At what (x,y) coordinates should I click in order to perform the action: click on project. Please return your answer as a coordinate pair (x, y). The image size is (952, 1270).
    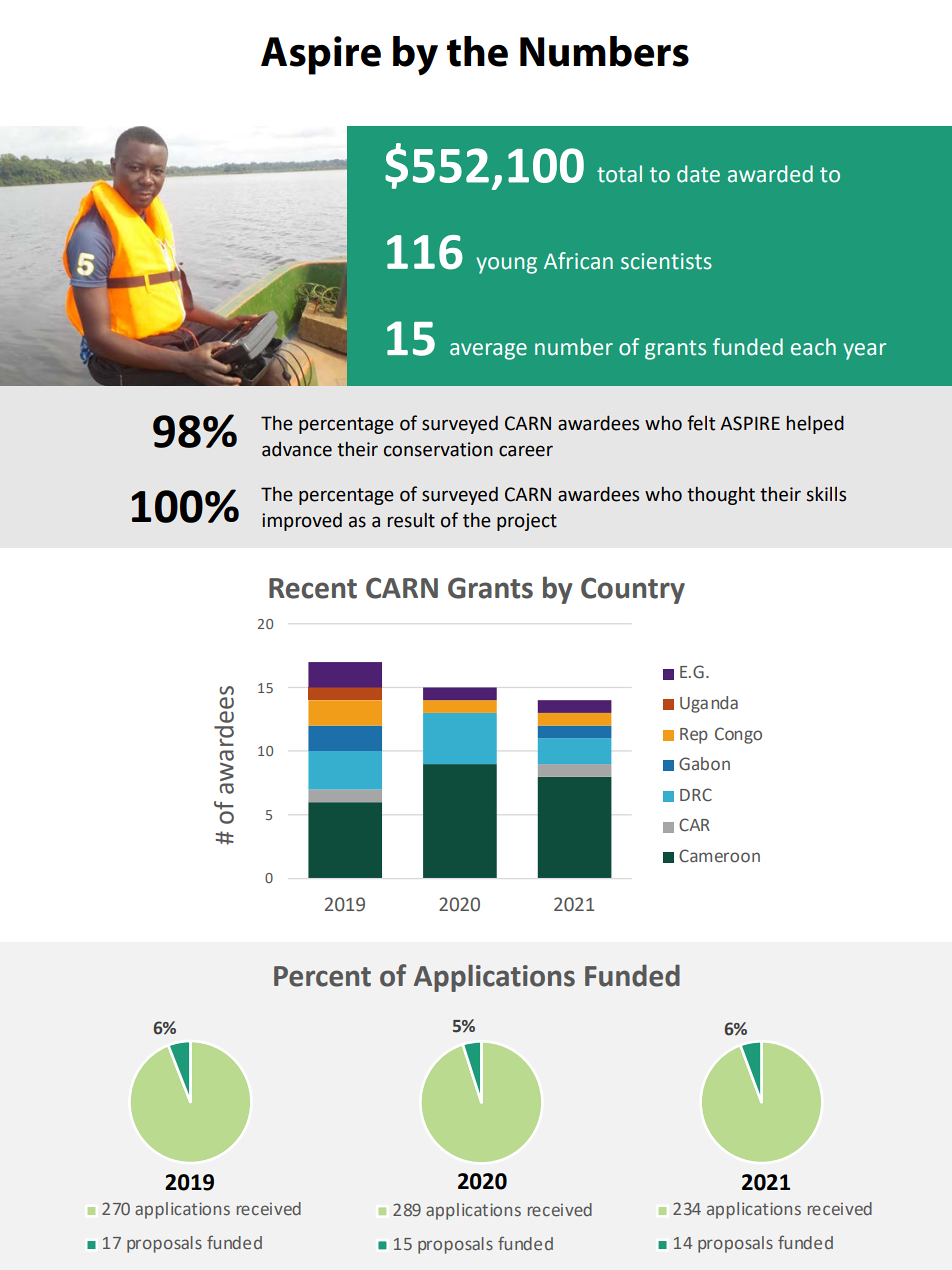
    Looking at the image, I should click on (527, 522).
